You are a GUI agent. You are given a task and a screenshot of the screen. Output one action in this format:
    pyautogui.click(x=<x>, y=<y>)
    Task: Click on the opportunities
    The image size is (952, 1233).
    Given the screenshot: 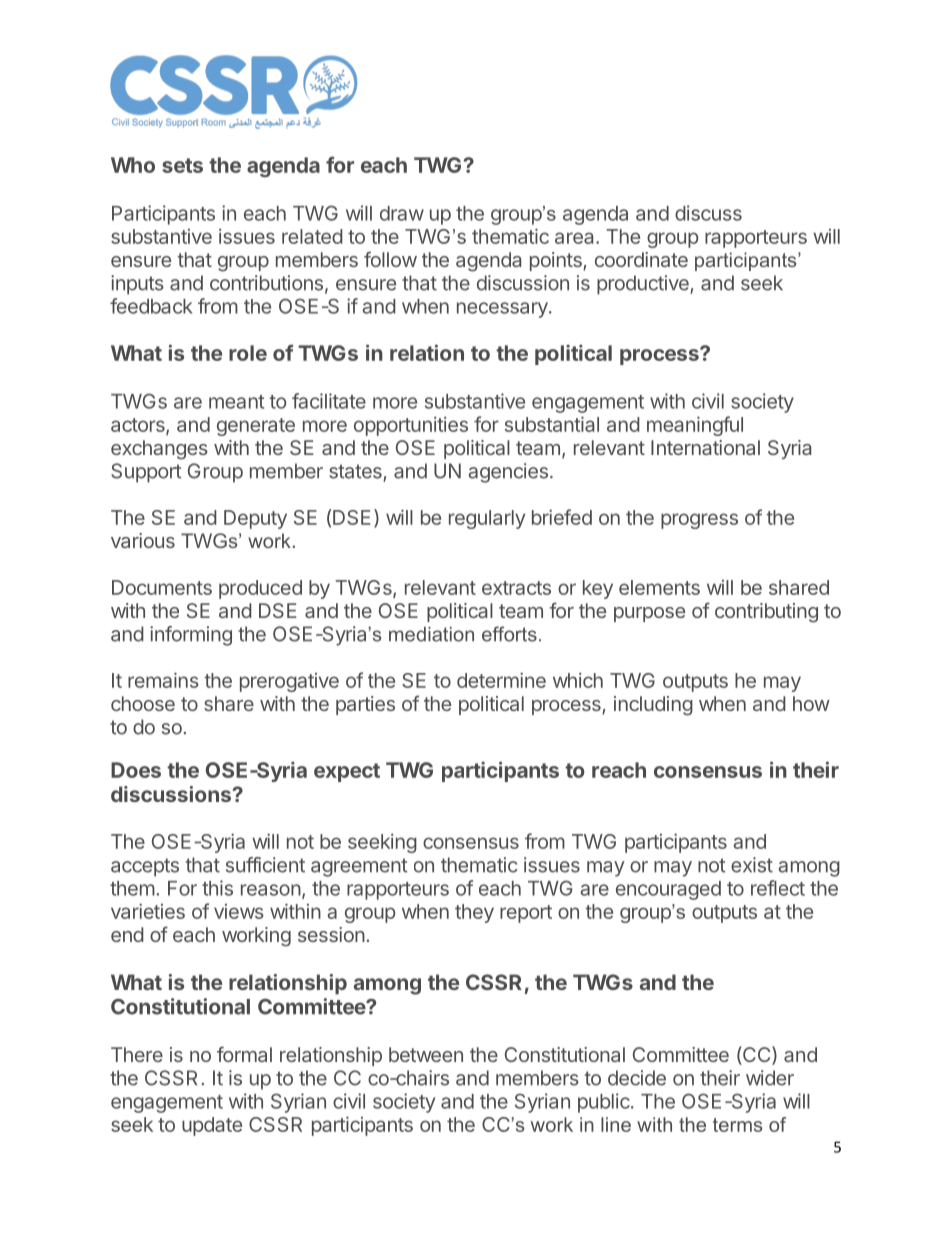 What is the action you would take?
    pyautogui.click(x=411, y=426)
